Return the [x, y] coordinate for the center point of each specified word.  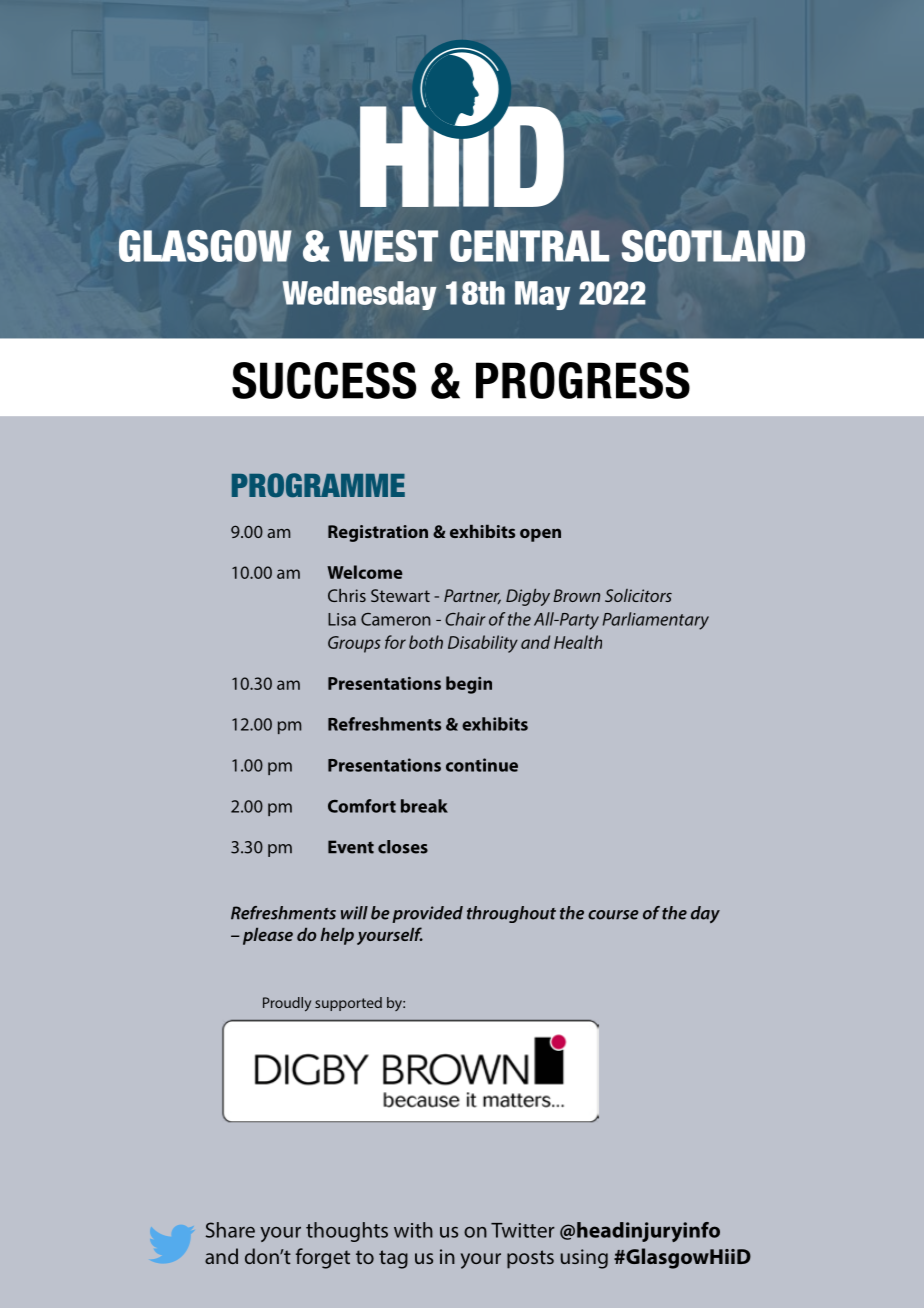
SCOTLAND [713, 246]
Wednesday [359, 295]
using [584, 1259]
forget [323, 1258]
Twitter [523, 1230]
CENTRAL [529, 246]
